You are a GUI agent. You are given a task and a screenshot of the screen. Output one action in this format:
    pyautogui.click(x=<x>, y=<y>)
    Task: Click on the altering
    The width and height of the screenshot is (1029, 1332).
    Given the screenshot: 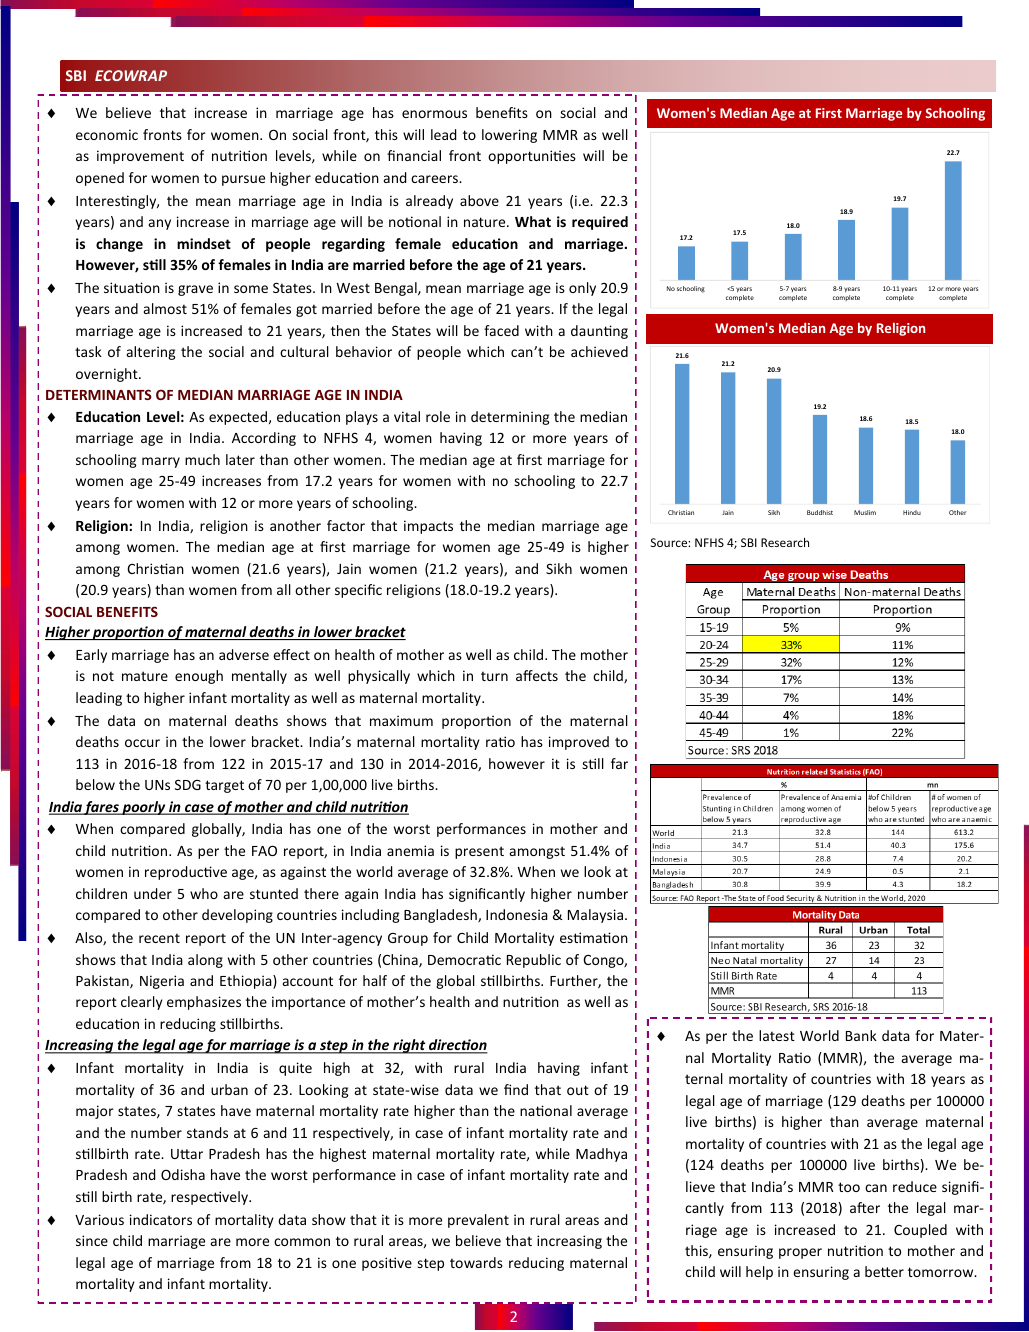 What is the action you would take?
    pyautogui.click(x=151, y=353)
